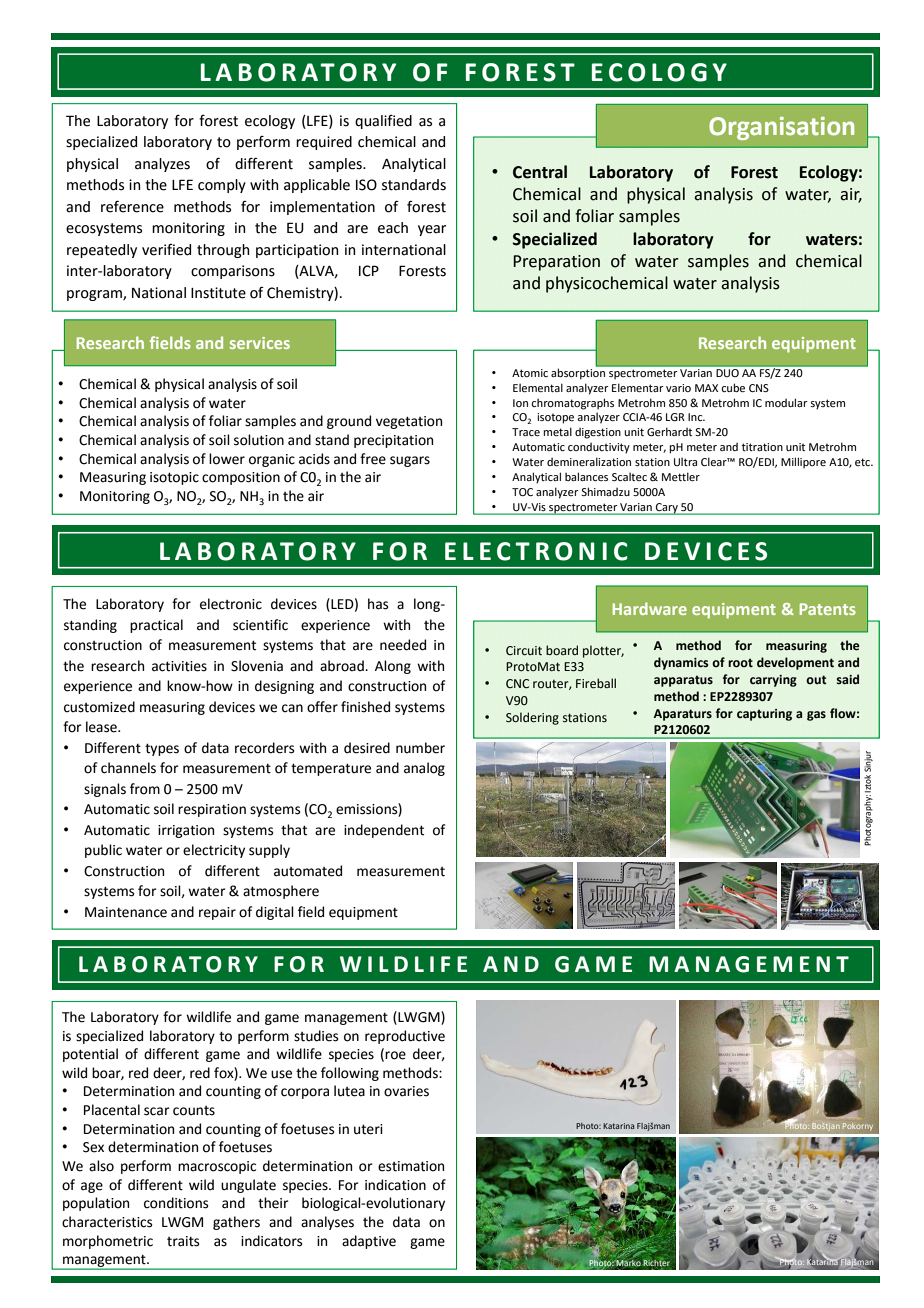 Image resolution: width=924 pixels, height=1308 pixels. I want to click on Central, so click(540, 172).
